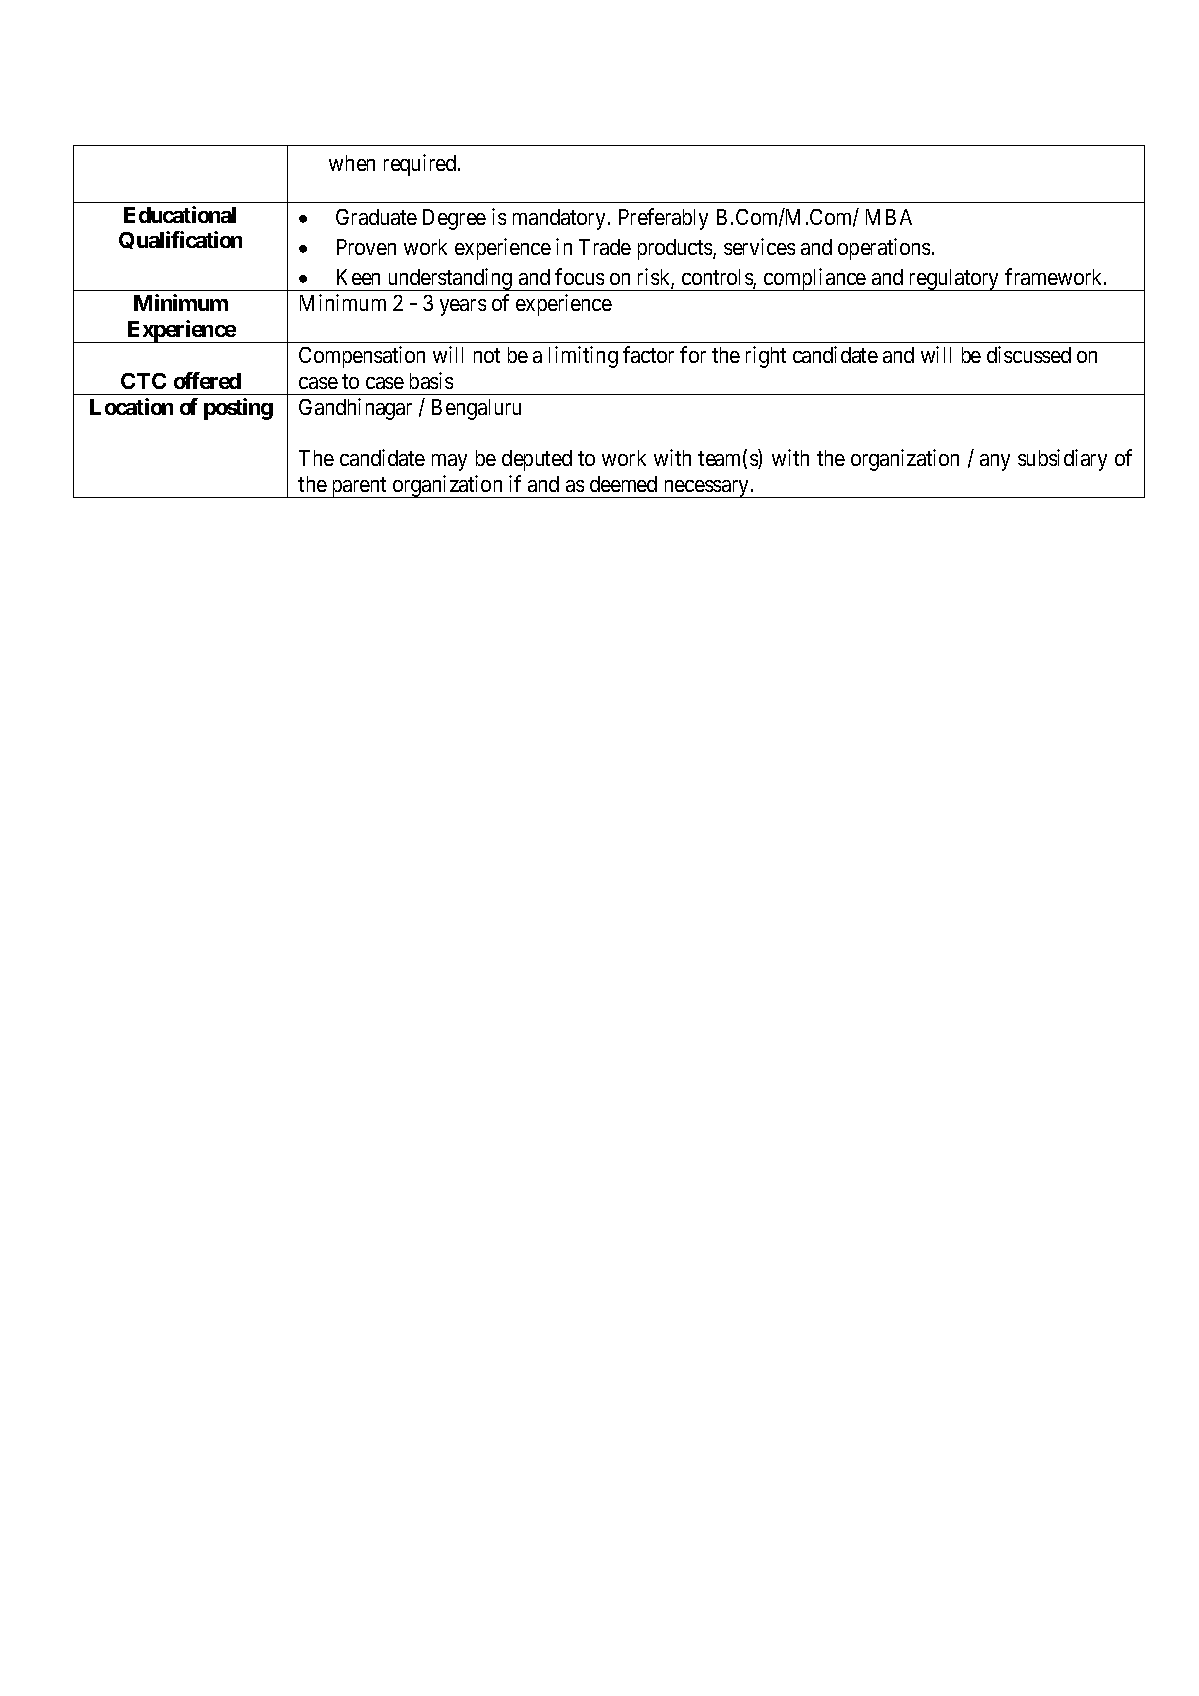 This screenshot has width=1199, height=1696. I want to click on years, so click(463, 307).
